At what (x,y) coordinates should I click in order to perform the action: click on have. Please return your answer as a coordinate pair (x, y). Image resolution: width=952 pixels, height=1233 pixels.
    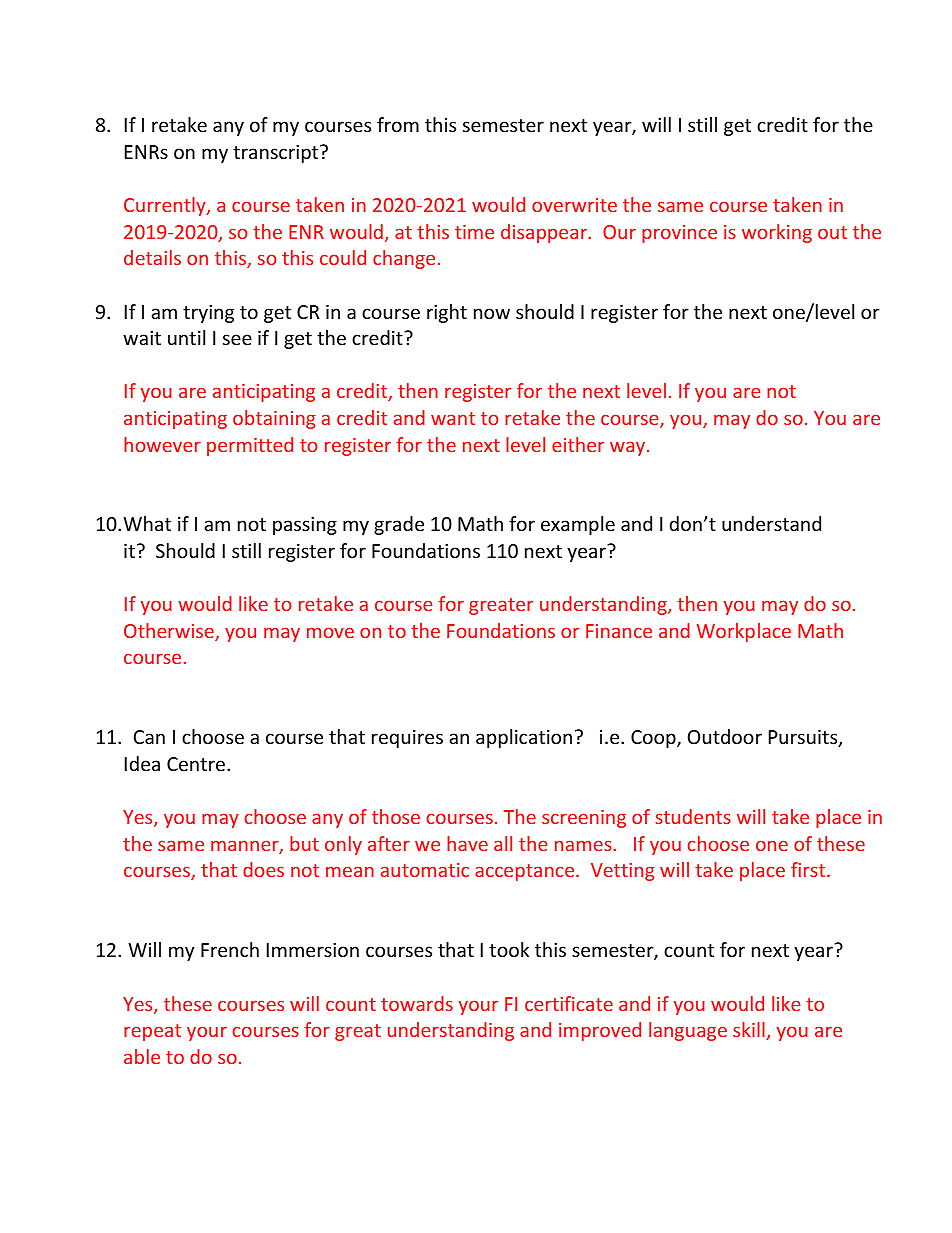
    Looking at the image, I should click on (467, 843).
